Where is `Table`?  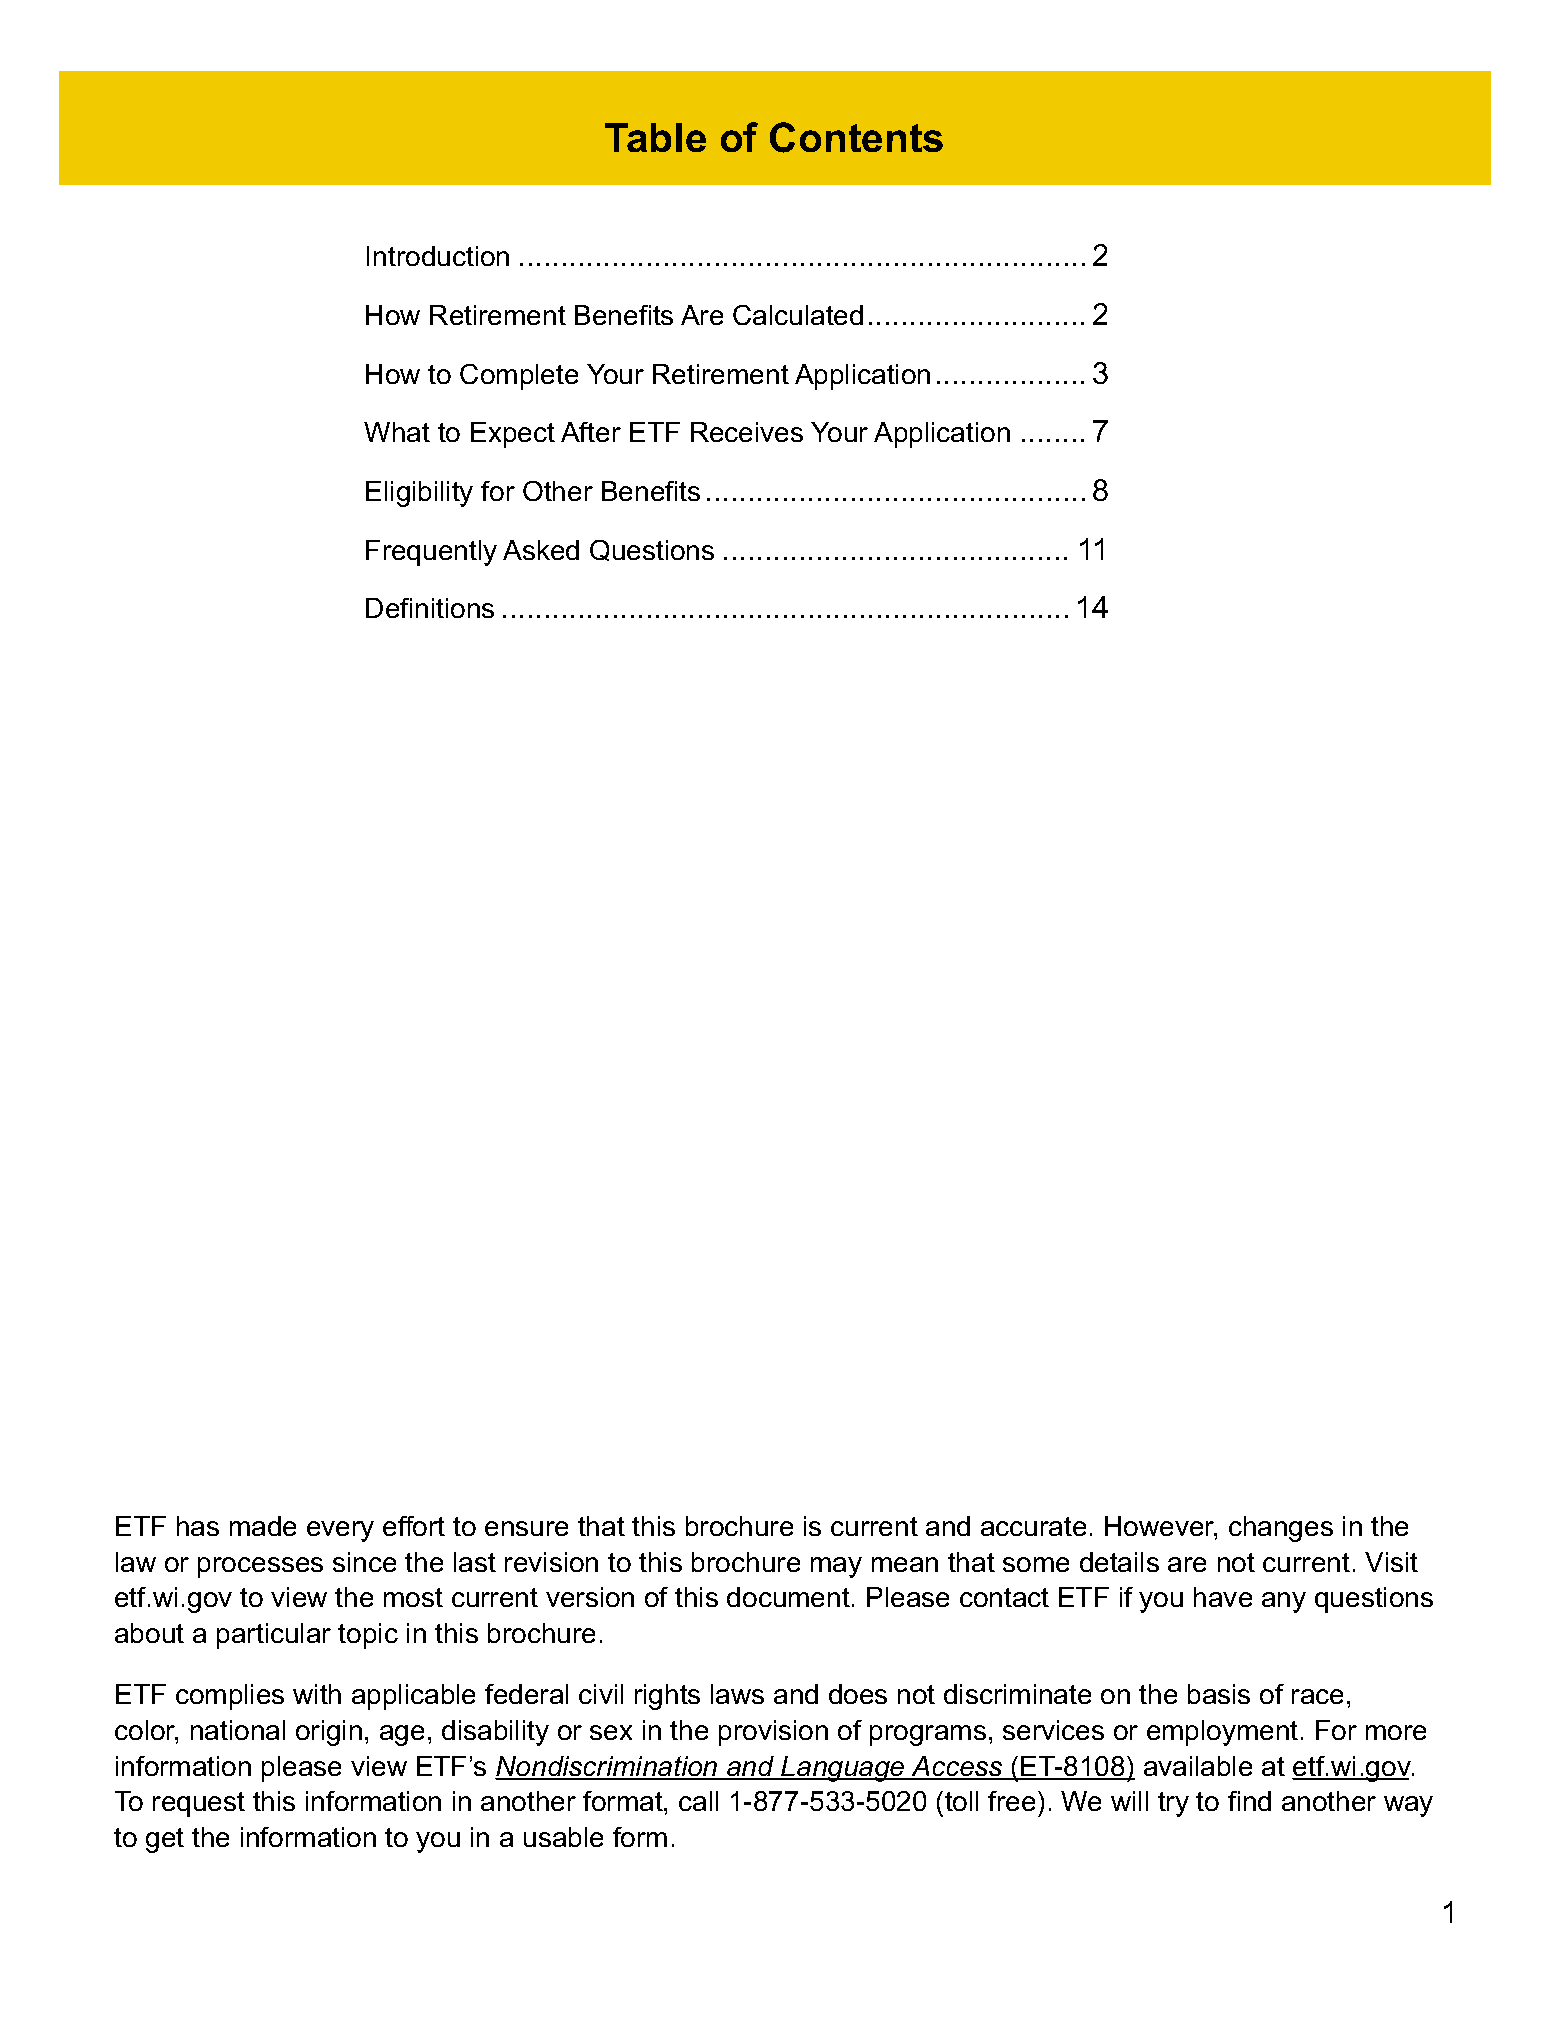 Table is located at coordinates (655, 137).
